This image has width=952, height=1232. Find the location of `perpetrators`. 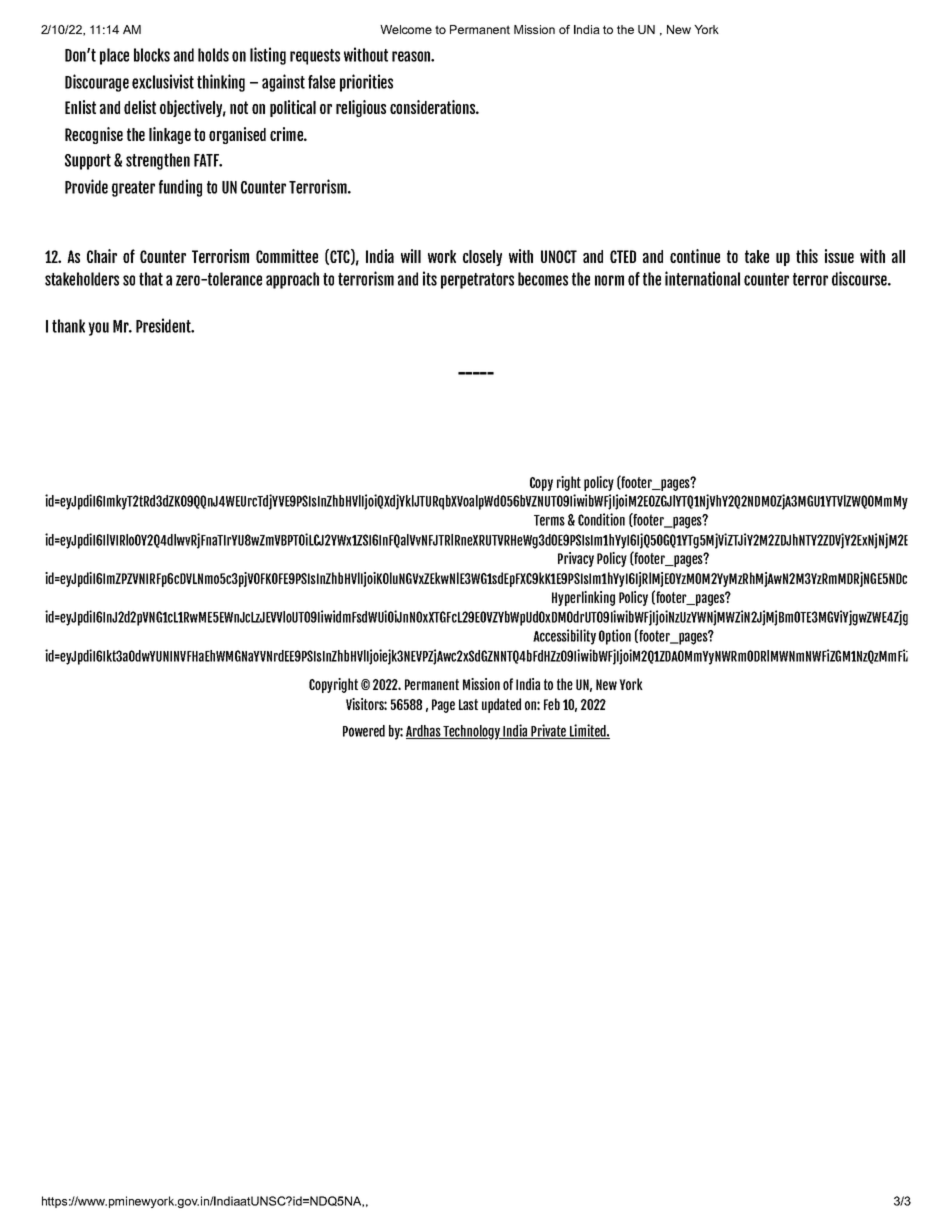

perpetrators is located at coordinates (477, 281).
